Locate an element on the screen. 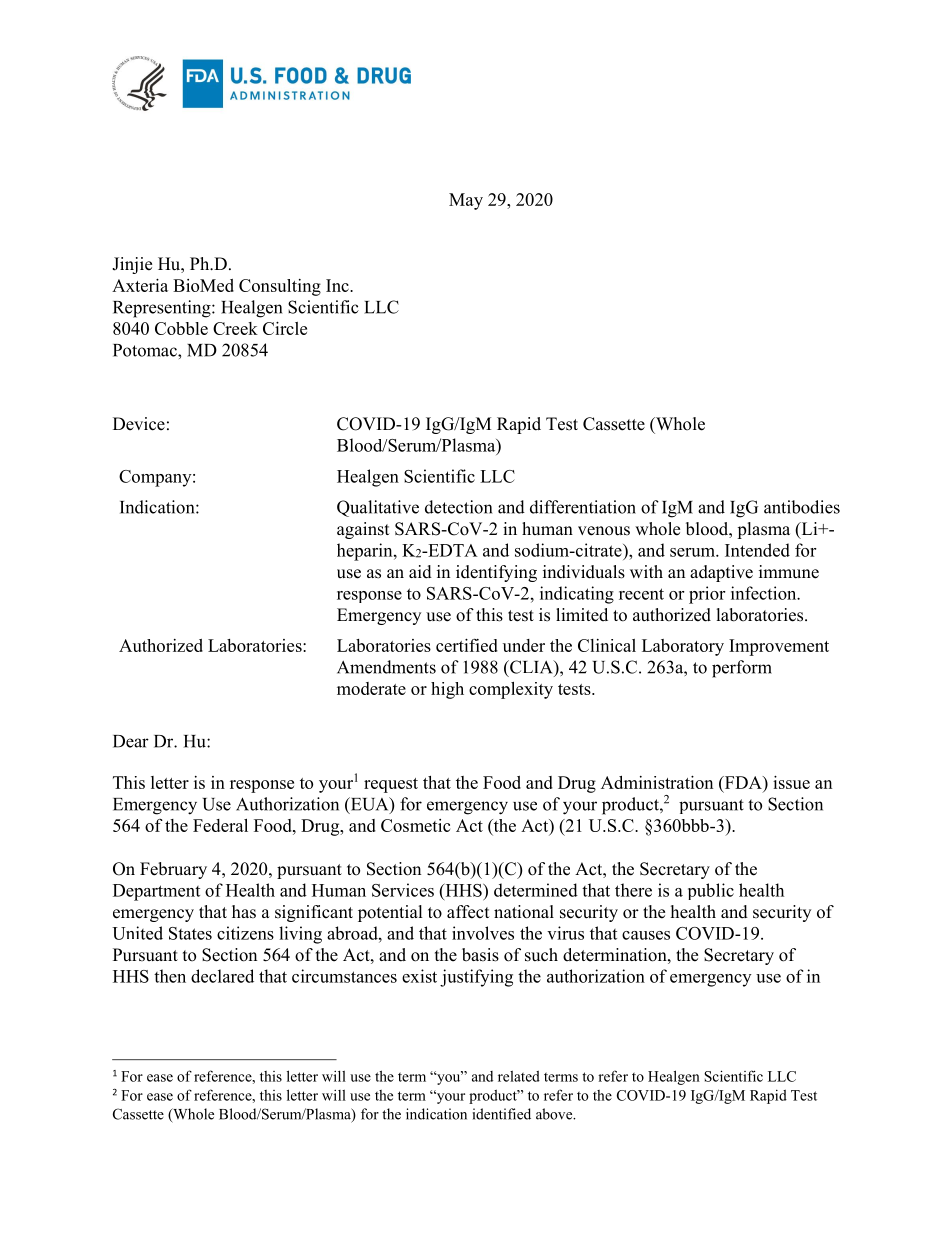 Image resolution: width=952 pixels, height=1235 pixels. detection is located at coordinates (459, 507).
